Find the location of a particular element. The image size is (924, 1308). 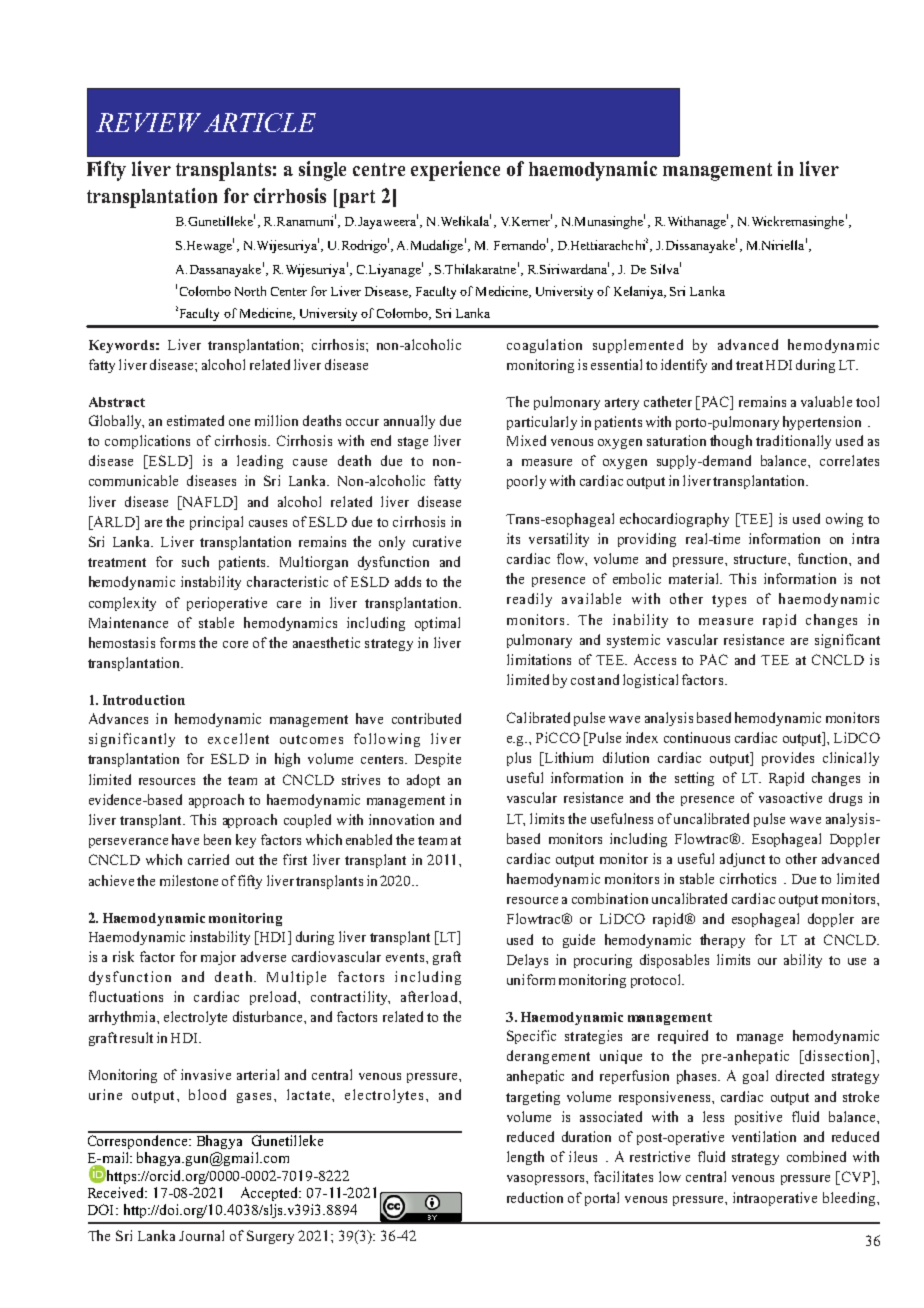

therapy is located at coordinates (722, 941).
